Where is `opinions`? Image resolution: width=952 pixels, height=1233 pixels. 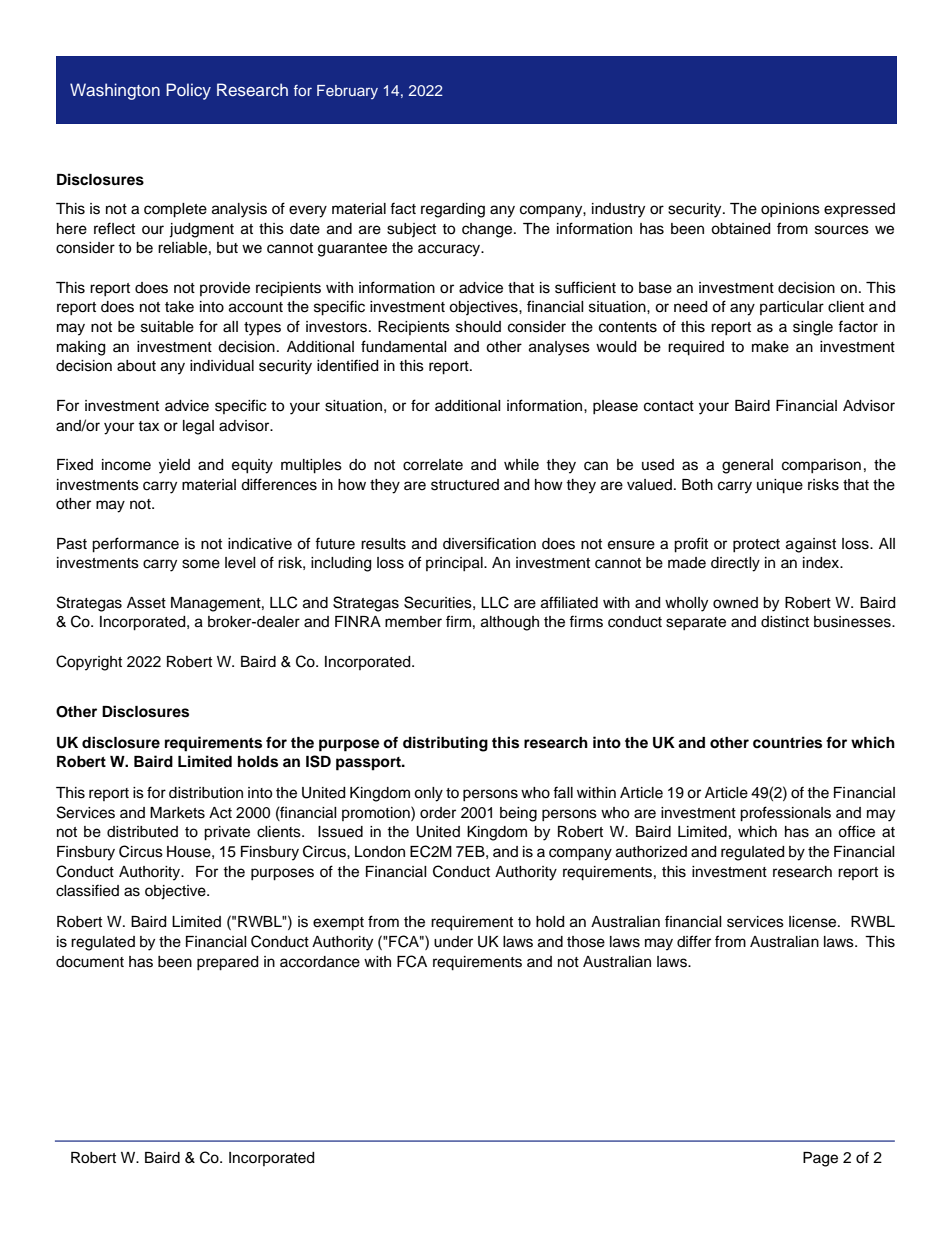
opinions is located at coordinates (790, 210).
